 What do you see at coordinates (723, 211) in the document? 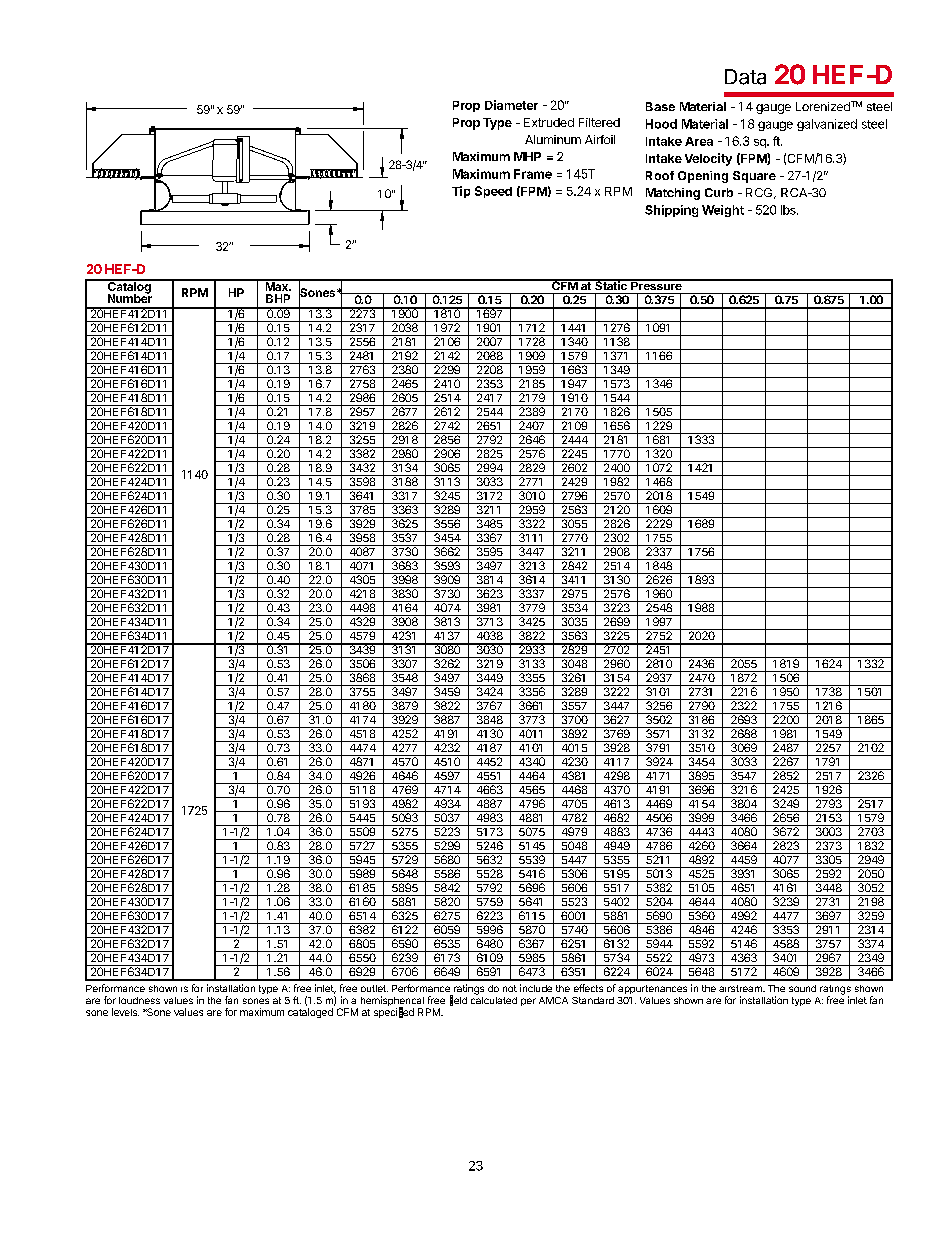
I see `Weight` at bounding box center [723, 211].
